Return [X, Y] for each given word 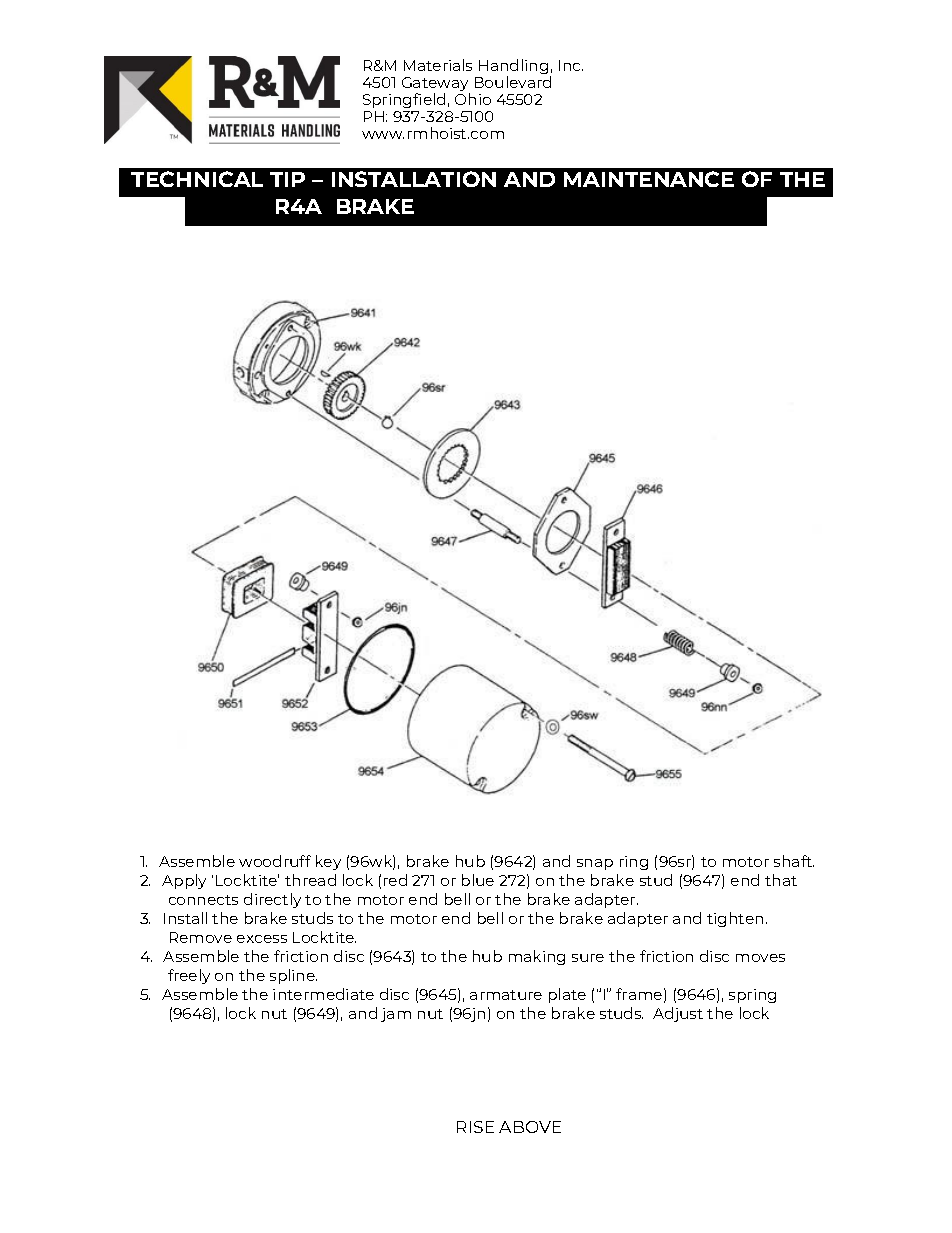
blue [478, 880]
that [781, 880]
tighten [735, 919]
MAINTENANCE [649, 179]
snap [595, 864]
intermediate [323, 994]
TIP [287, 179]
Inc [571, 65]
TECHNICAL [197, 179]
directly [272, 900]
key [328, 862]
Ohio [473, 99]
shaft [794, 861]
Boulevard [513, 82]
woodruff [275, 861]
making [537, 957]
